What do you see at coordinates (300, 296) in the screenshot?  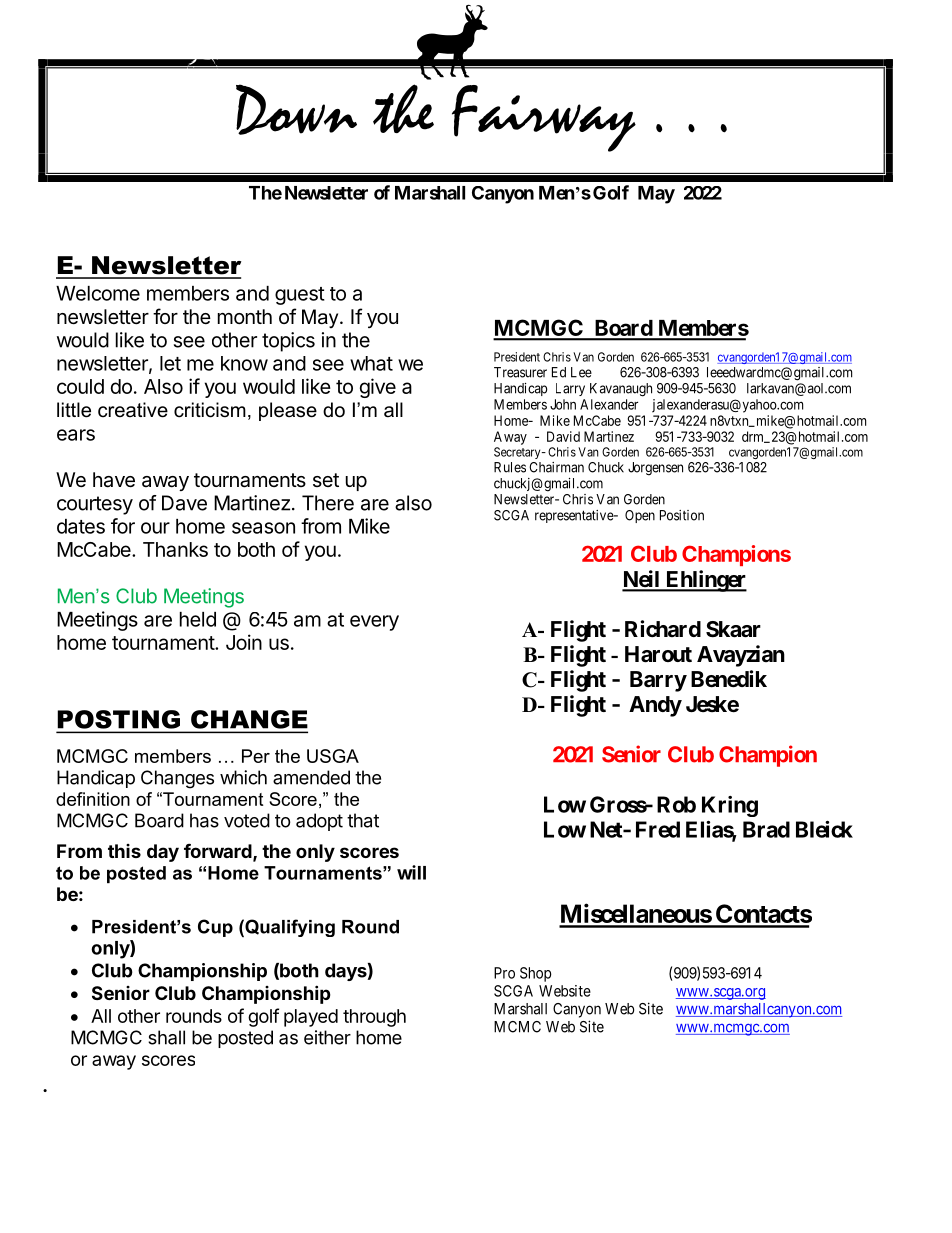 I see `guest` at bounding box center [300, 296].
